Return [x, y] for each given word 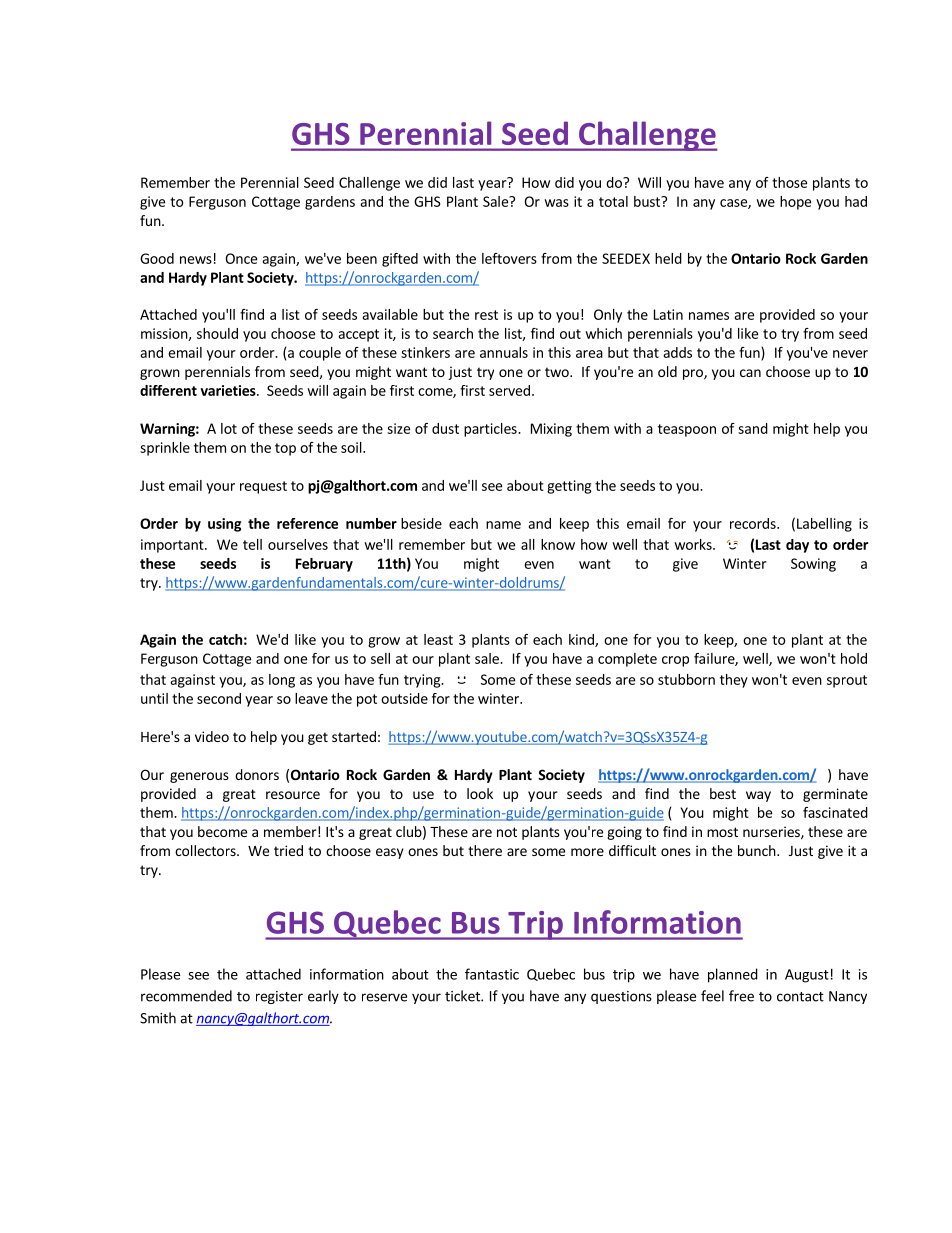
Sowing [813, 565]
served [509, 390]
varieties [229, 390]
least [438, 639]
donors [257, 774]
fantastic [492, 974]
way [758, 796]
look [480, 793]
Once [241, 258]
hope [795, 203]
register [279, 997]
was [556, 203]
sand [753, 428]
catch [225, 639]
